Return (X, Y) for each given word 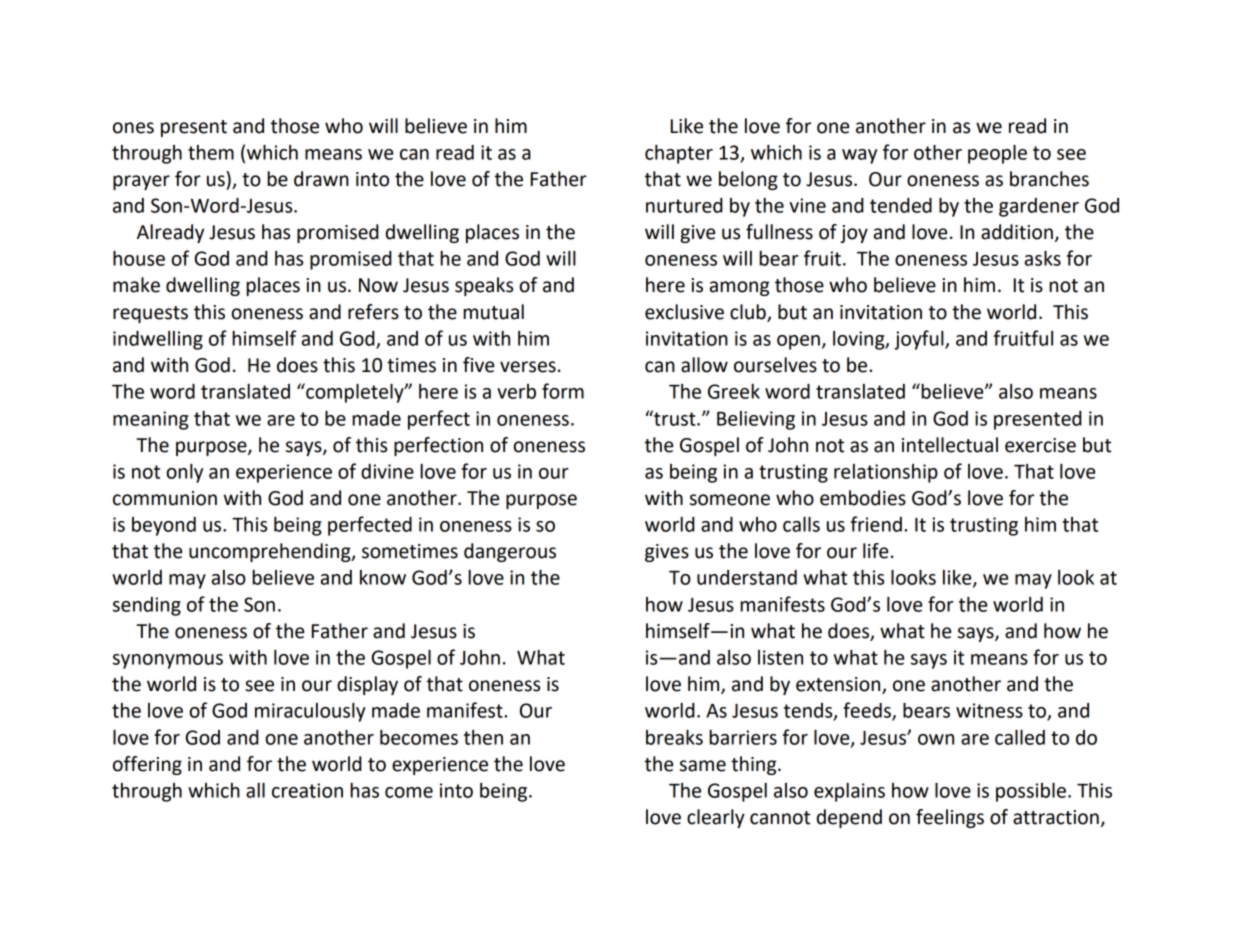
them (211, 152)
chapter (679, 154)
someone (730, 500)
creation (307, 790)
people (997, 154)
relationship (886, 473)
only (184, 473)
